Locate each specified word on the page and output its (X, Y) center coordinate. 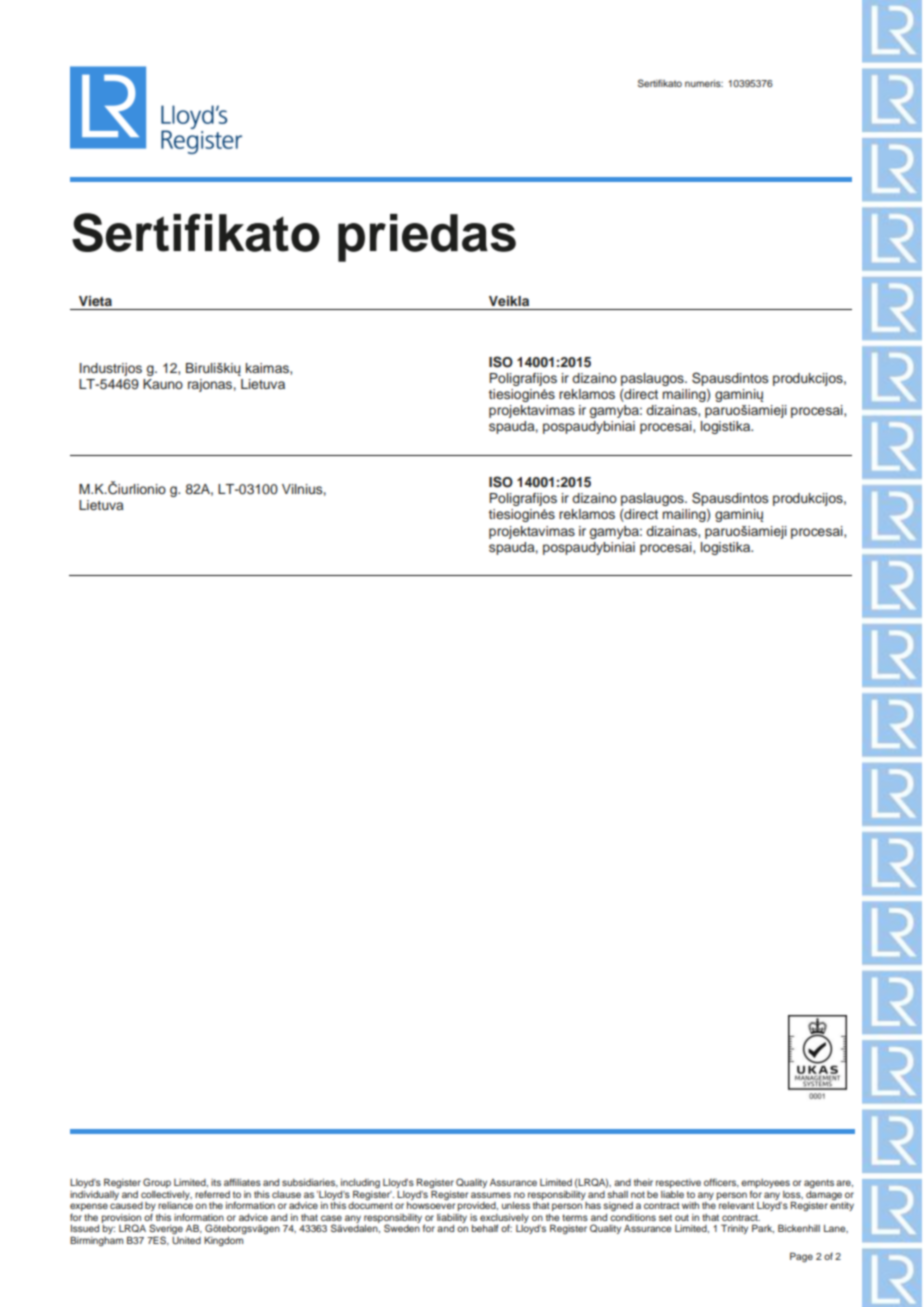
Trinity (734, 1229)
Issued (85, 1228)
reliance (175, 1205)
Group (157, 1183)
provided (478, 1206)
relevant (736, 1205)
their (643, 1182)
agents (819, 1183)
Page (801, 1257)
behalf (485, 1228)
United (186, 1240)
